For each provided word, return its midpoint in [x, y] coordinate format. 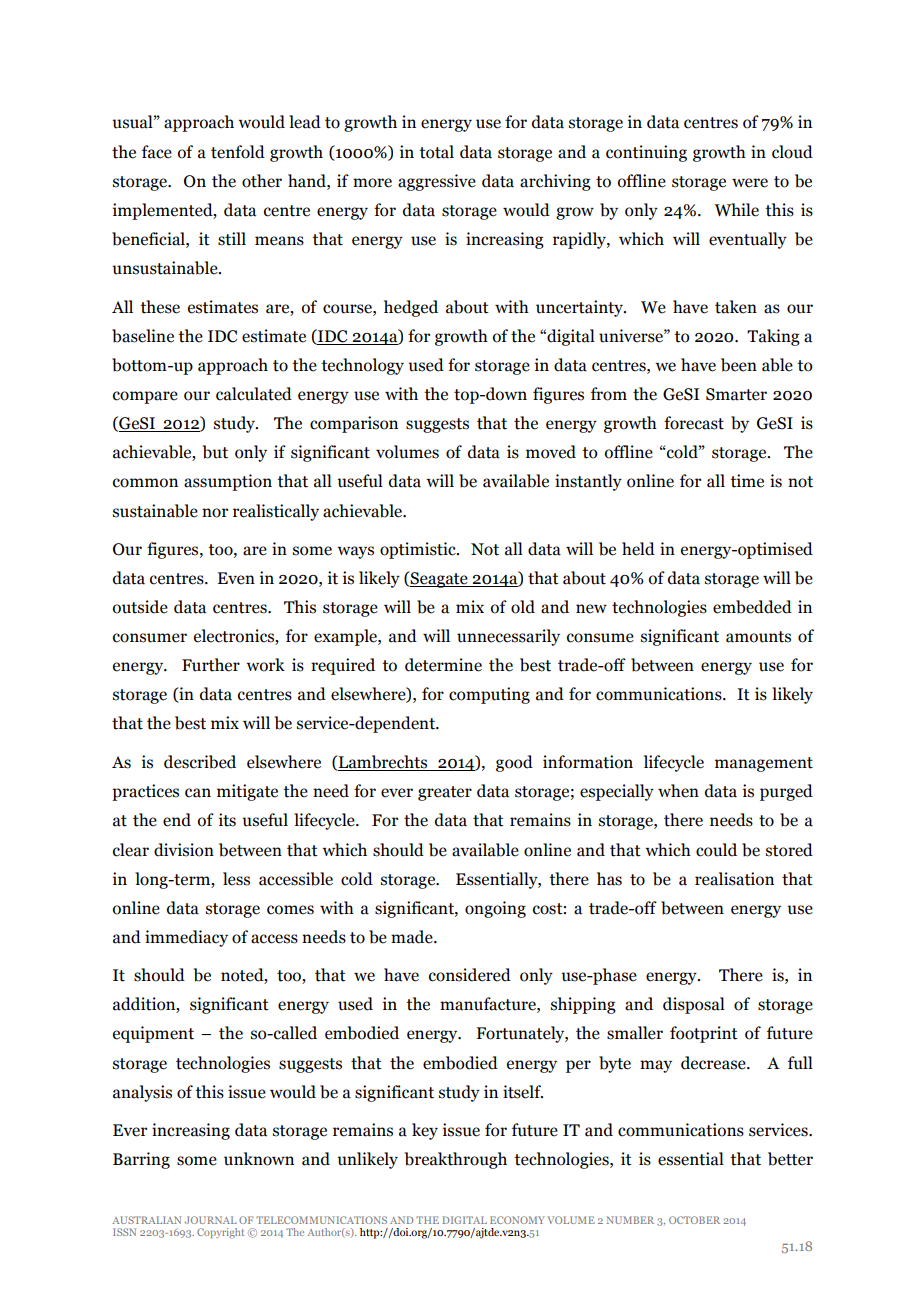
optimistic [419, 550]
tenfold [238, 152]
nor [215, 513]
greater [445, 793]
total [436, 152]
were [750, 183]
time [747, 481]
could [716, 850]
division [184, 850]
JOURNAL [211, 1220]
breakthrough [456, 1160]
